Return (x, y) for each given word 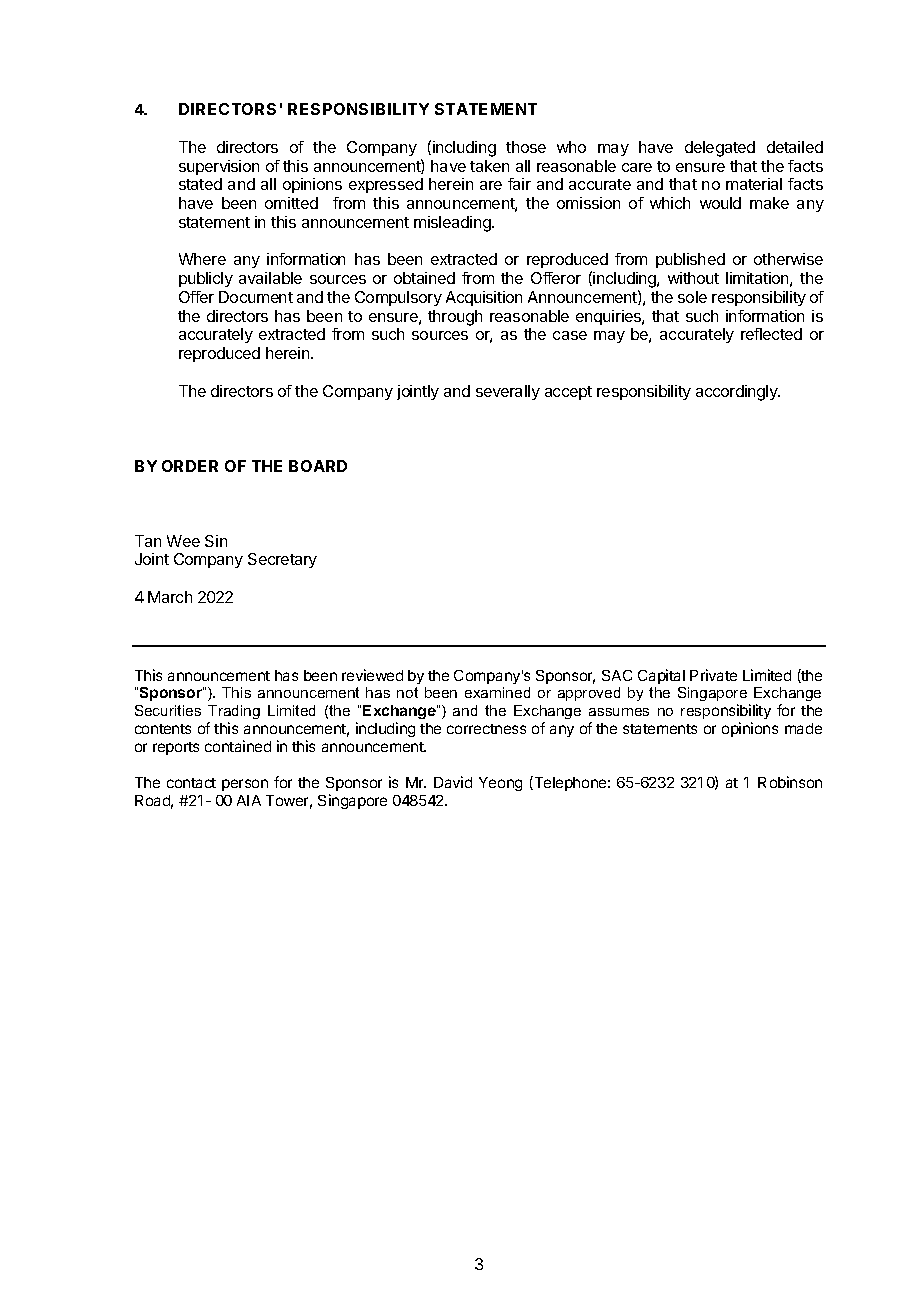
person (245, 785)
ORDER (190, 466)
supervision (219, 167)
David (453, 782)
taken (489, 166)
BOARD (318, 466)
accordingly (738, 393)
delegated (720, 149)
